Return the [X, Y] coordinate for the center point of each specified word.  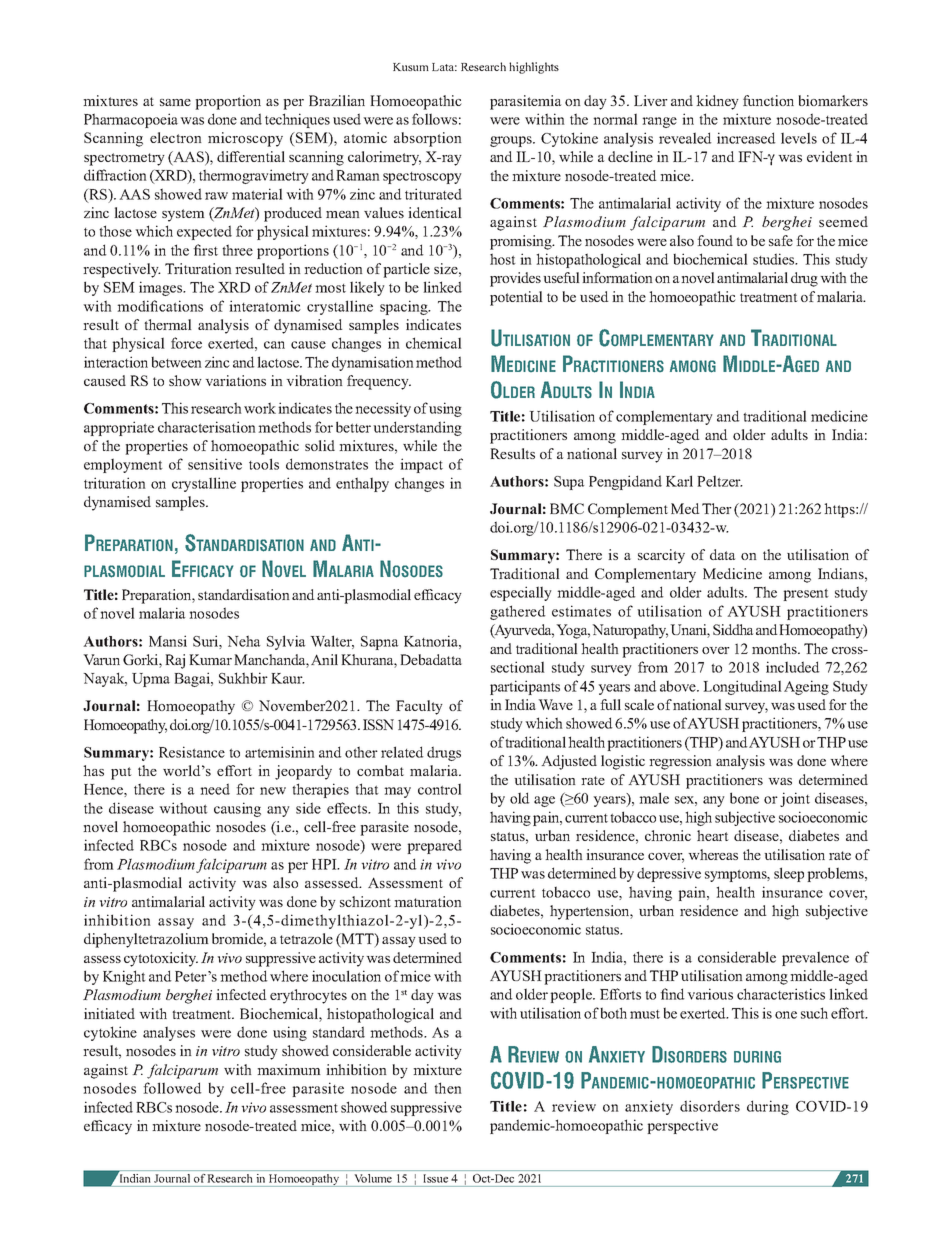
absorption [428, 139]
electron [176, 137]
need [215, 789]
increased [746, 138]
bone [744, 798]
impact [421, 465]
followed [172, 1088]
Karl [679, 481]
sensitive [215, 464]
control [440, 789]
